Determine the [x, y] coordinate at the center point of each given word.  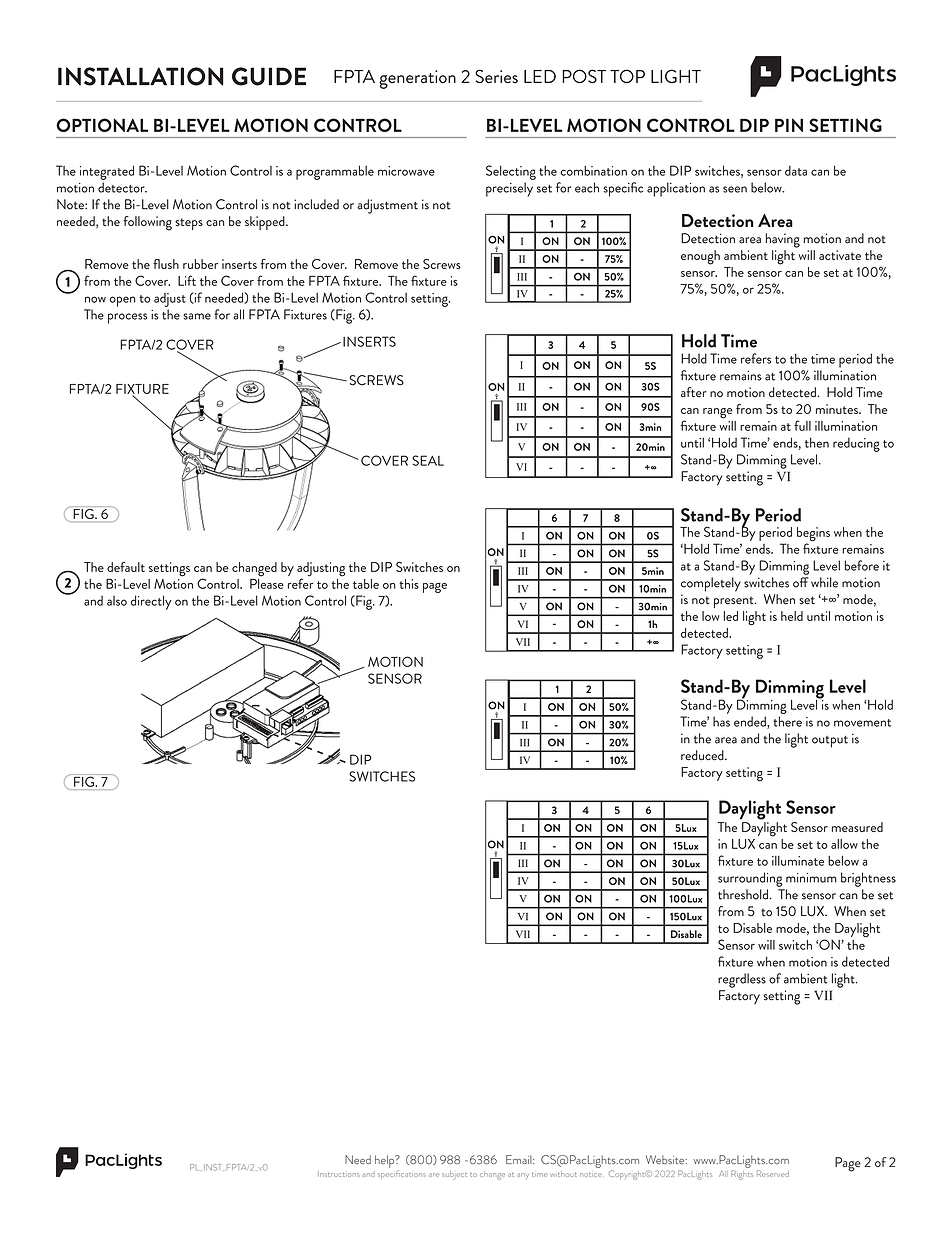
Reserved [773, 1173]
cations [413, 1175]
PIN [789, 125]
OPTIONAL [102, 125]
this [409, 584]
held [792, 616]
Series [496, 76]
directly [151, 602]
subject [454, 1175]
